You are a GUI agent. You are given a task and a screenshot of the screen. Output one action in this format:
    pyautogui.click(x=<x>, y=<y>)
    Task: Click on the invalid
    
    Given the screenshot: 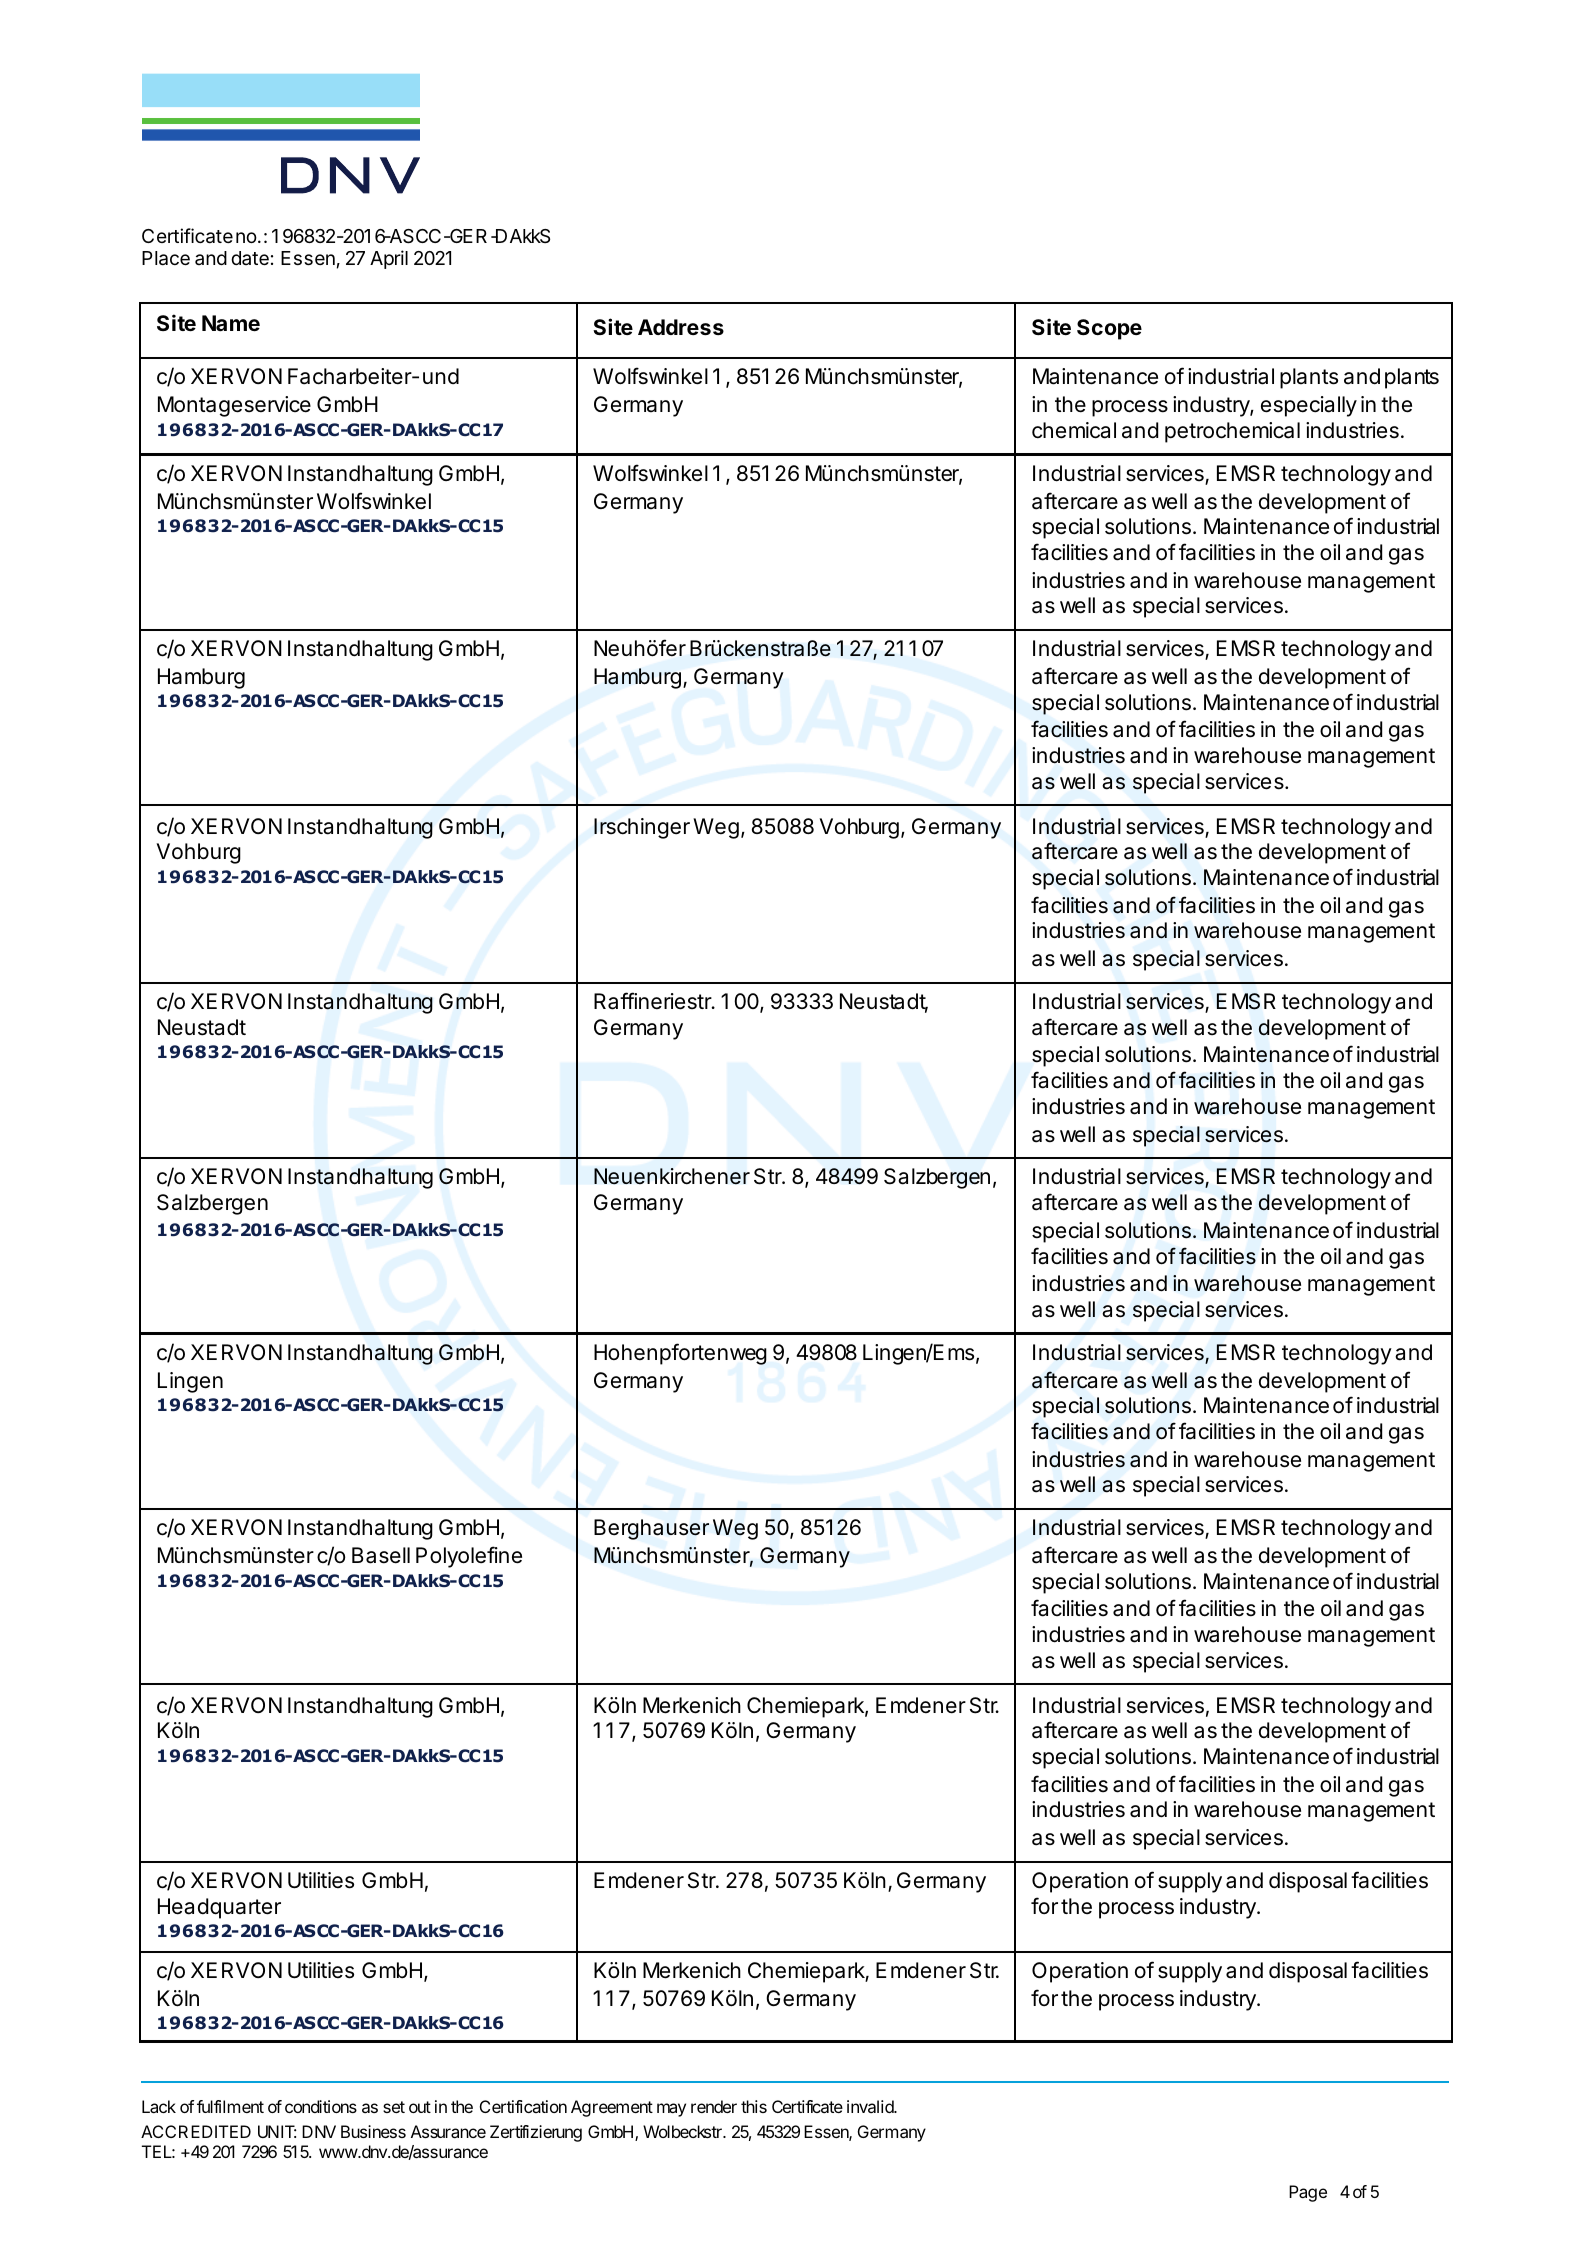 What is the action you would take?
    pyautogui.click(x=871, y=2106)
